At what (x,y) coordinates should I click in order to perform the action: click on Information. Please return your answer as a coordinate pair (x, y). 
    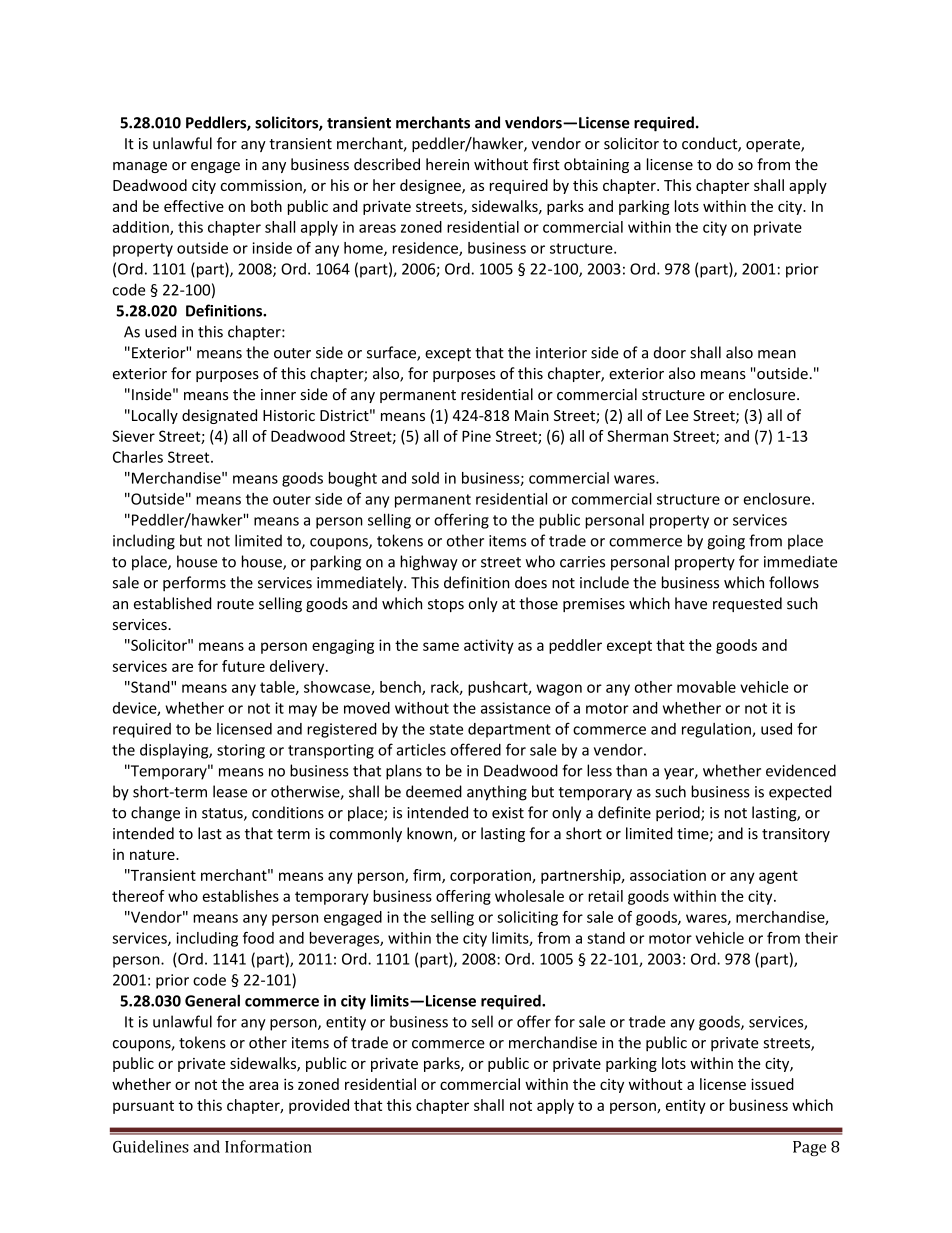
    Looking at the image, I should click on (268, 1146).
